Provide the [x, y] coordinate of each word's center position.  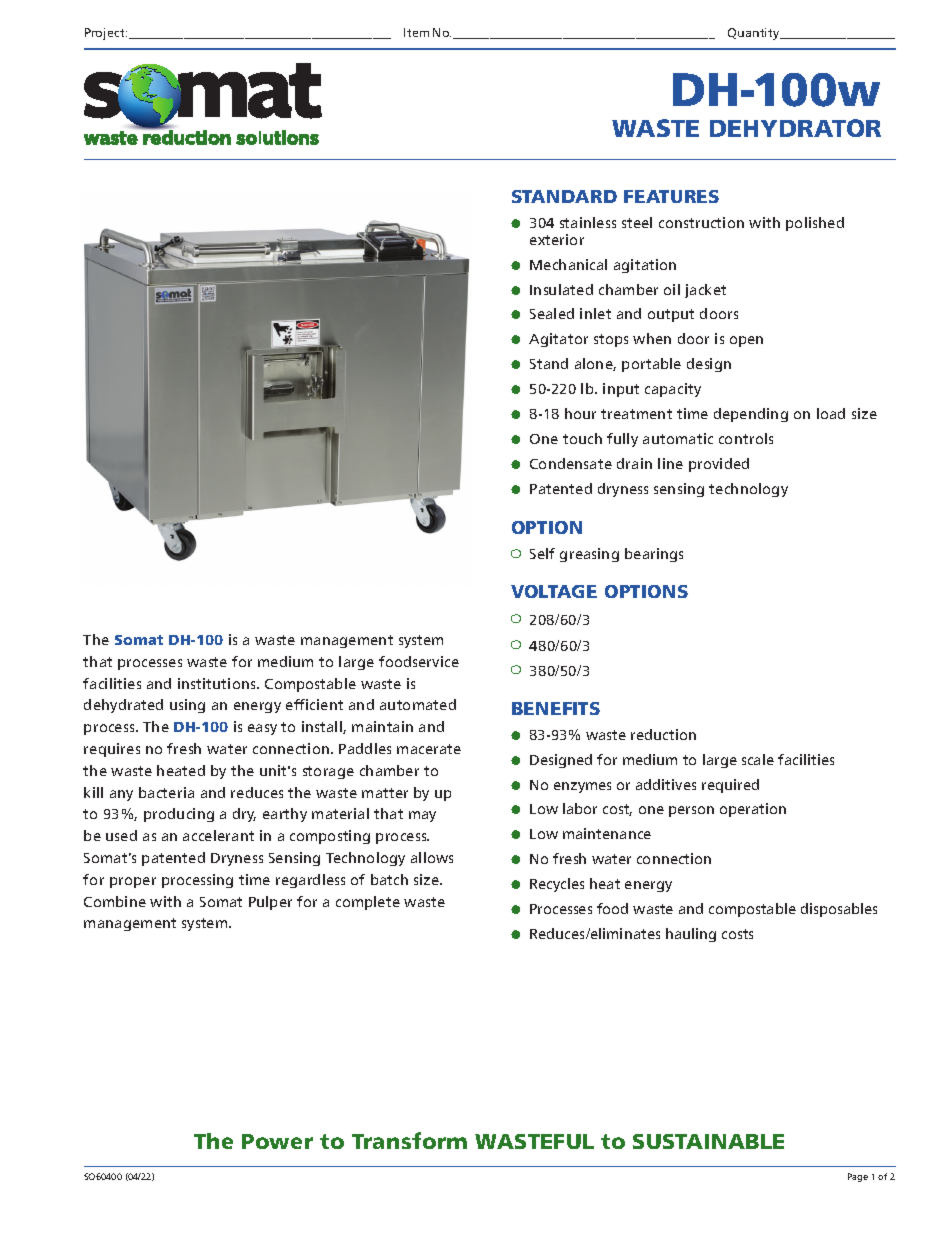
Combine [115, 901]
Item [416, 32]
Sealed [552, 313]
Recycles [557, 885]
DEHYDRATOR [795, 128]
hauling [691, 935]
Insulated [561, 289]
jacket [705, 291]
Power [277, 1141]
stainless [588, 222]
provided [719, 465]
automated [418, 704]
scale [758, 759]
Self [542, 553]
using [187, 706]
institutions [218, 683]
